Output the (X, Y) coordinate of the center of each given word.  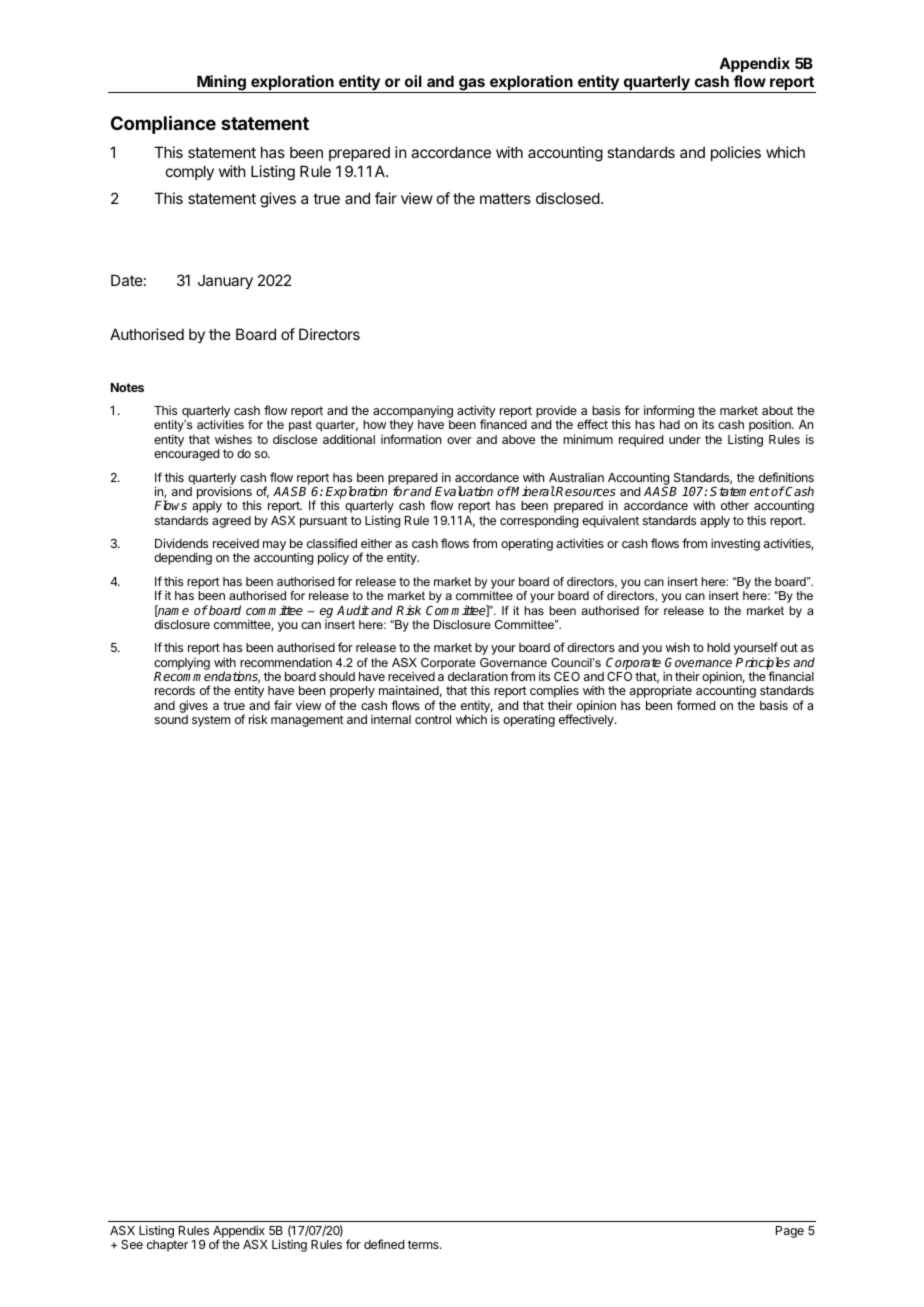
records (175, 690)
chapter (167, 1246)
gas (472, 85)
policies (736, 153)
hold (718, 647)
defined (384, 1244)
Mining (221, 84)
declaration (478, 676)
